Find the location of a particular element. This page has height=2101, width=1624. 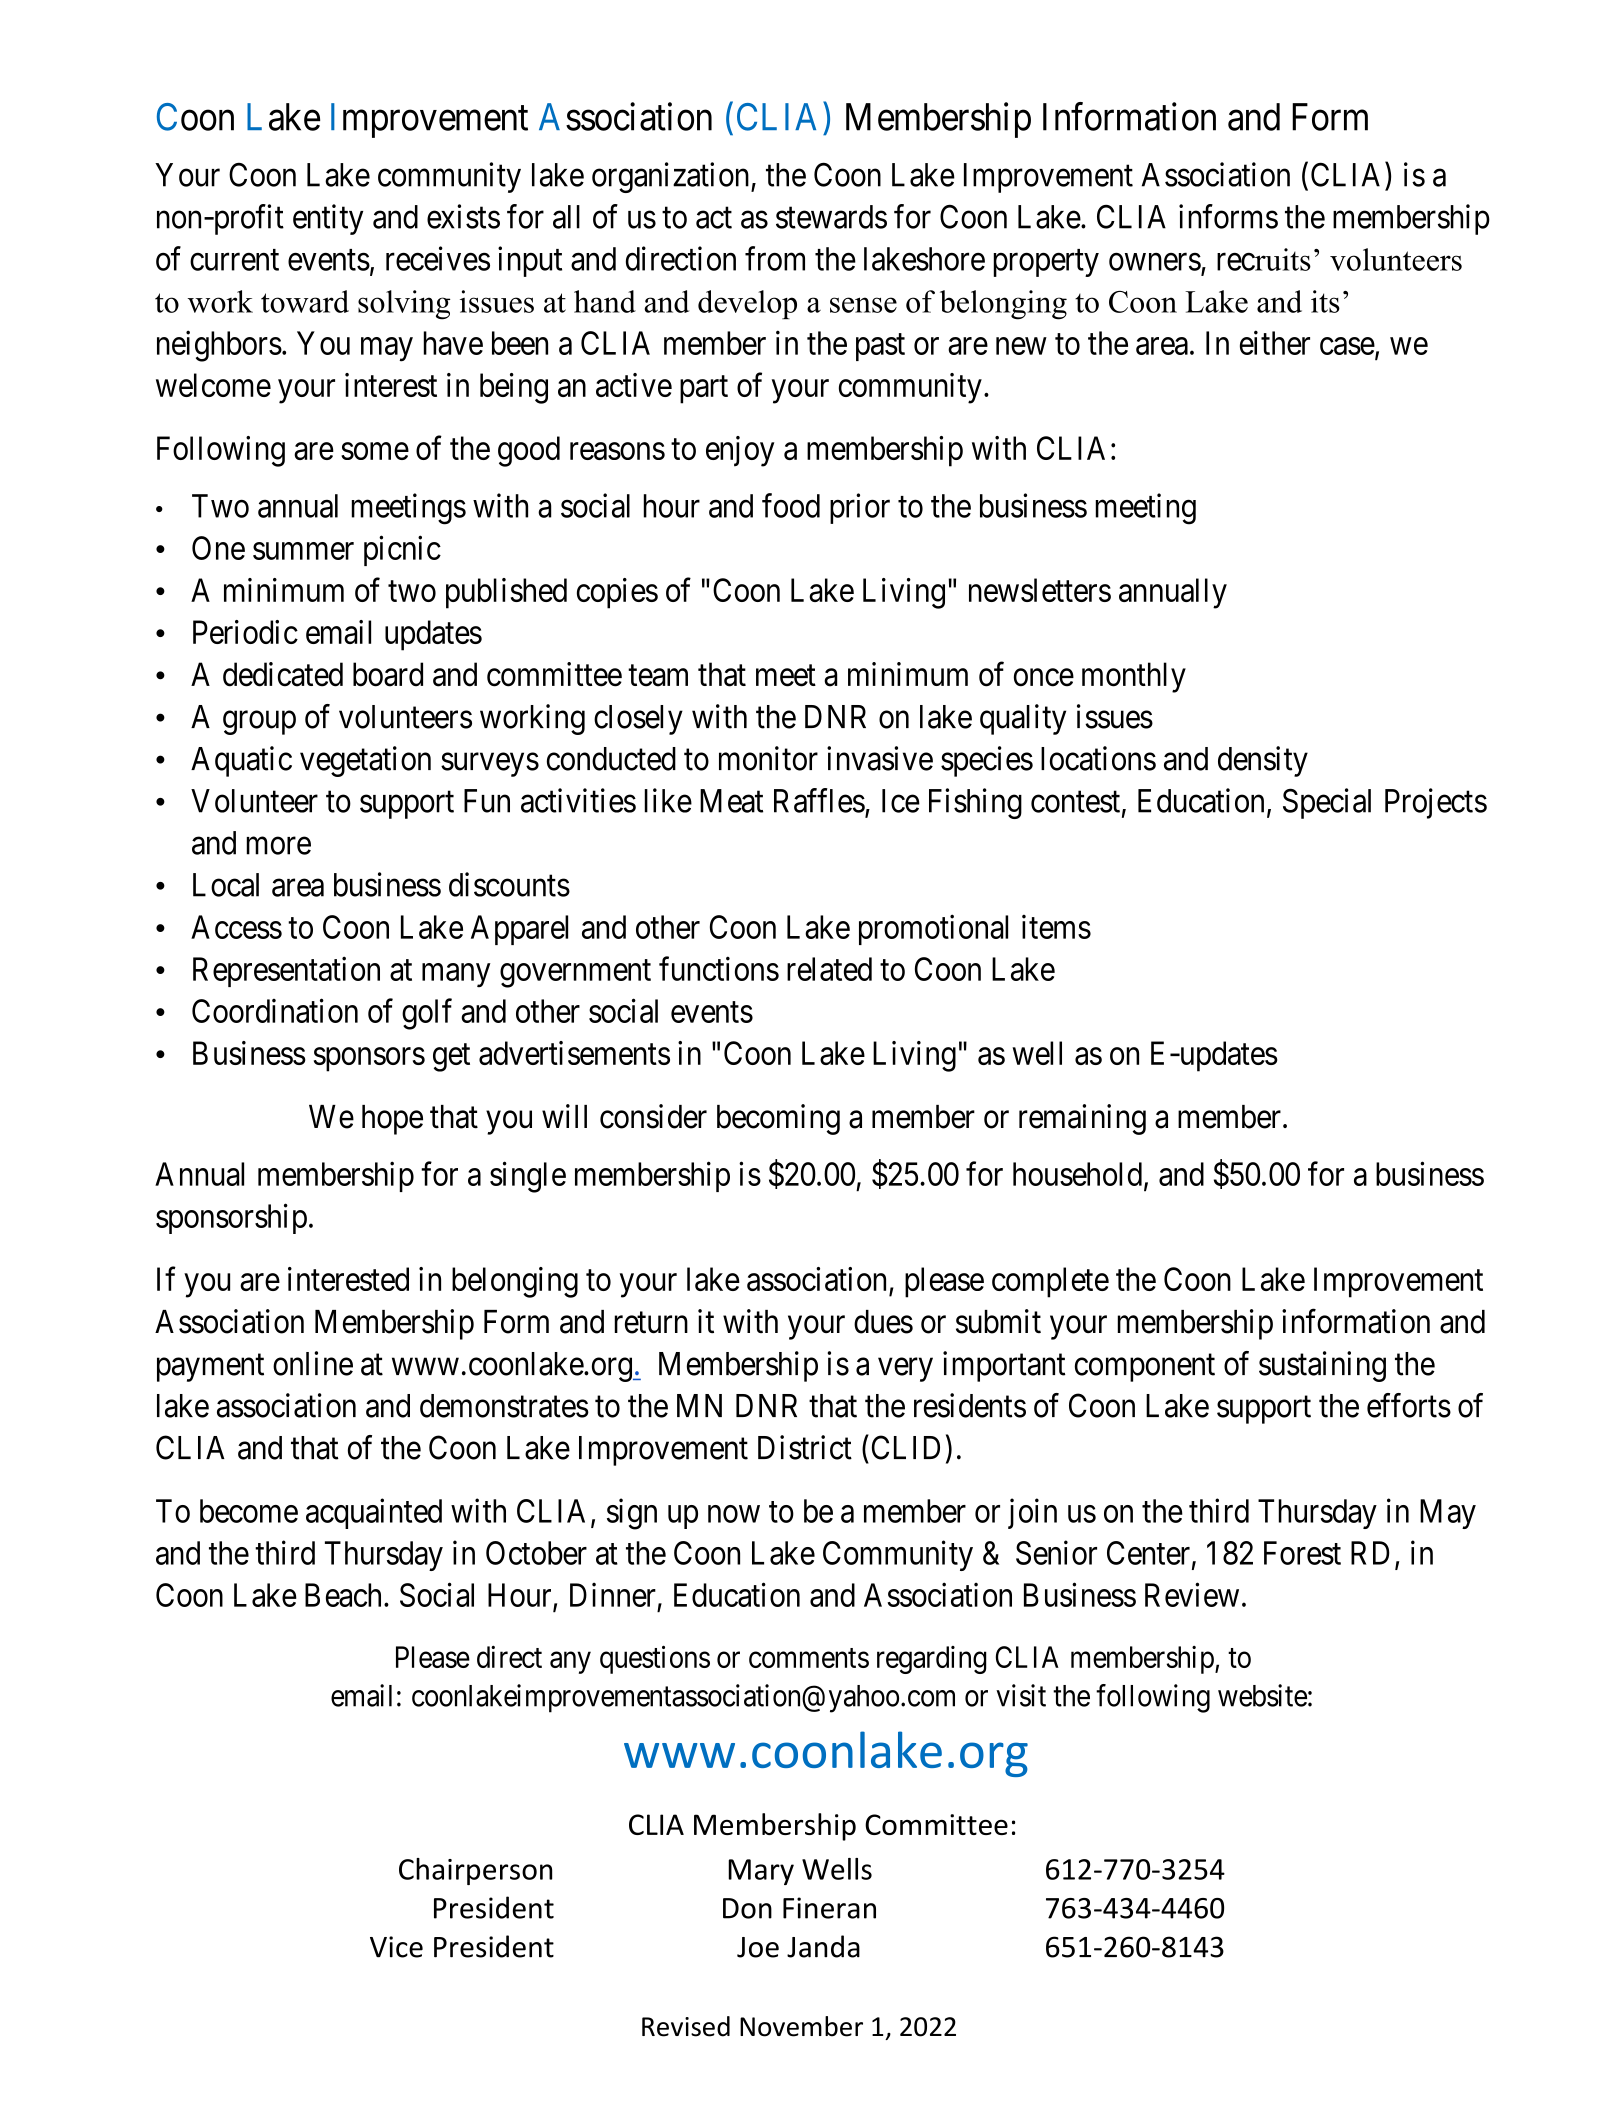

component is located at coordinates (1145, 1368).
